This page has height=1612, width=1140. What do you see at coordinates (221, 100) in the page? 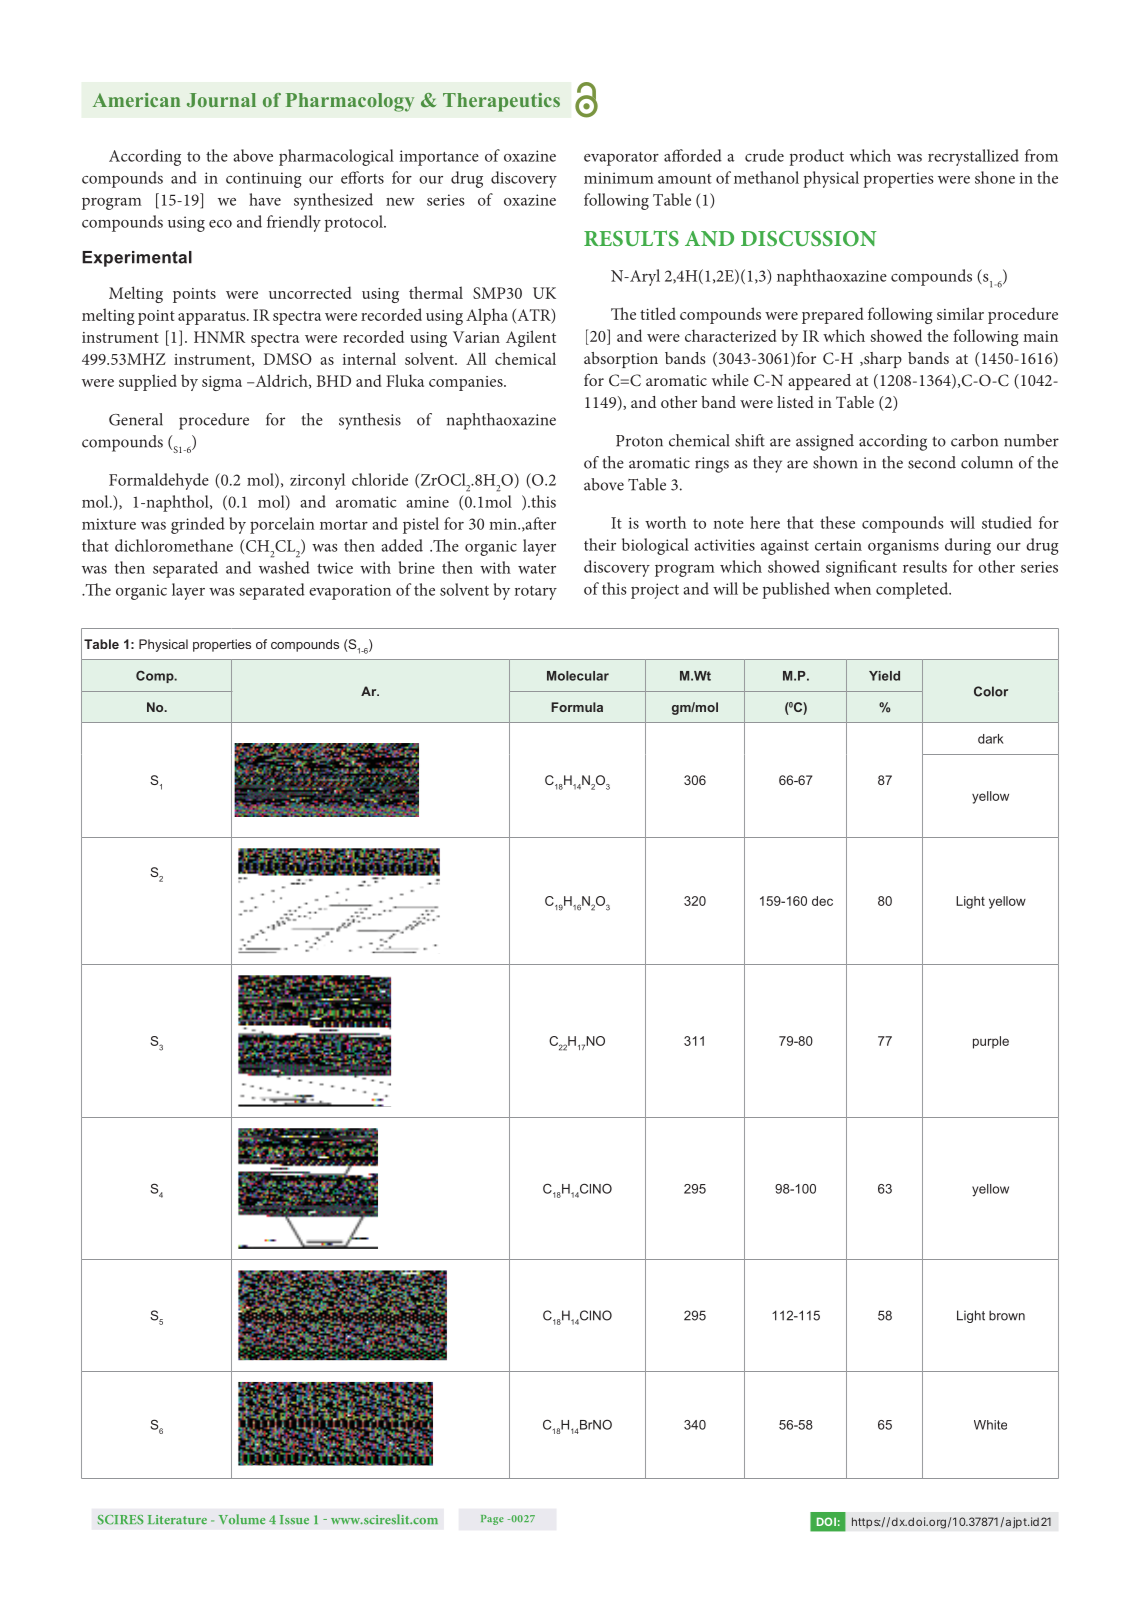
I see `Journal` at bounding box center [221, 100].
